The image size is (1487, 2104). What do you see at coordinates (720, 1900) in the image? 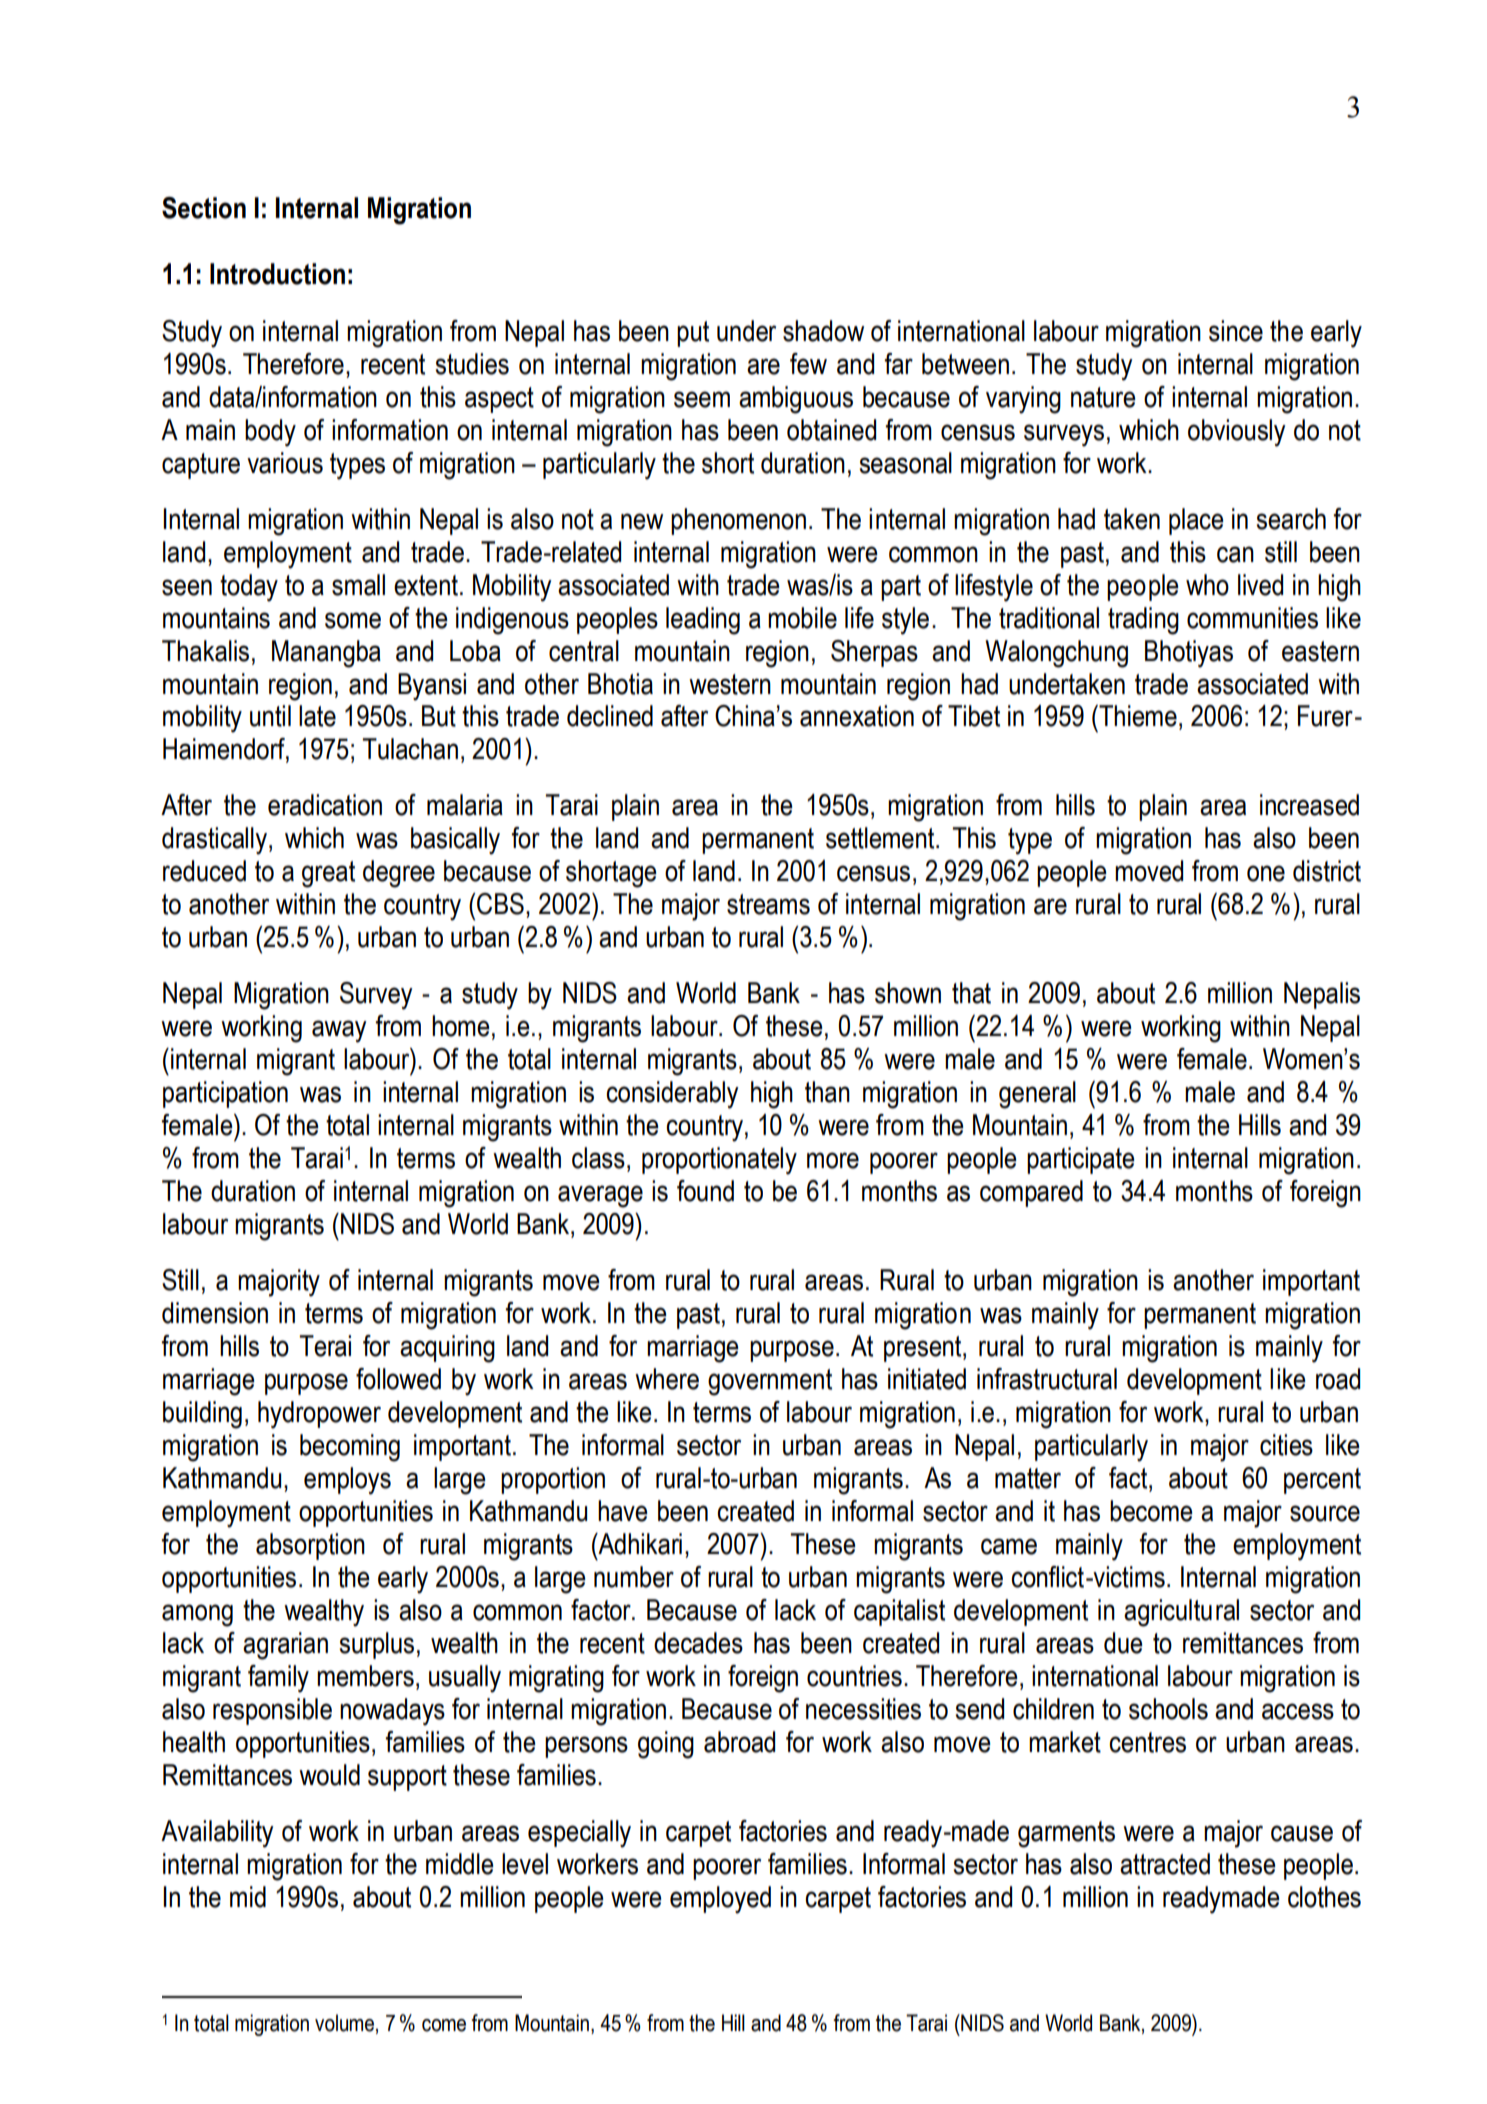
I see `employed` at bounding box center [720, 1900].
